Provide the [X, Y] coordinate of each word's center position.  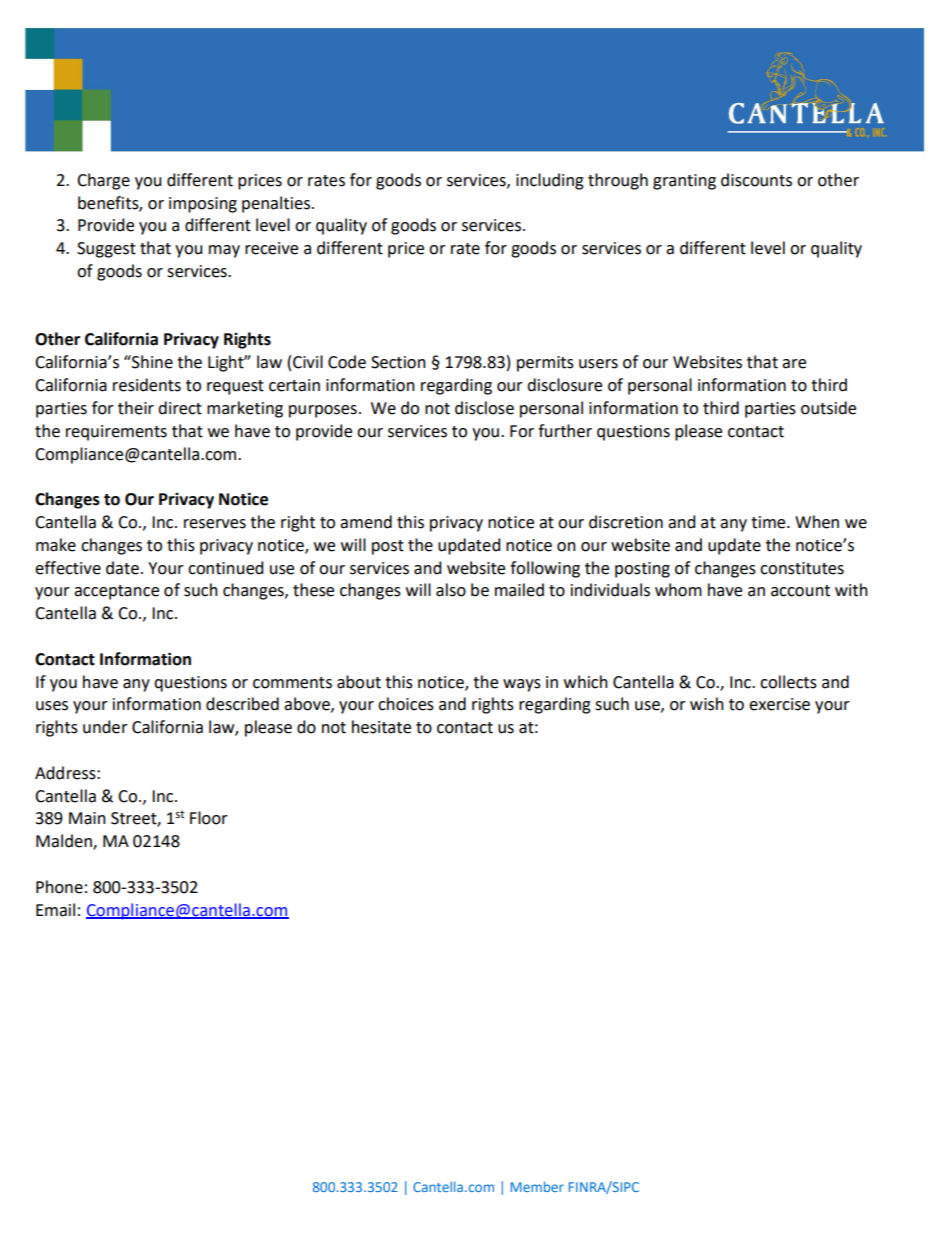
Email [55, 910]
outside [828, 408]
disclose [484, 408]
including [550, 181]
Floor [209, 818]
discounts [756, 180]
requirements [116, 433]
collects [788, 682]
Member [537, 1186]
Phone [59, 887]
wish [707, 704]
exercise [779, 704]
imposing [203, 205]
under [105, 727]
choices [406, 704]
